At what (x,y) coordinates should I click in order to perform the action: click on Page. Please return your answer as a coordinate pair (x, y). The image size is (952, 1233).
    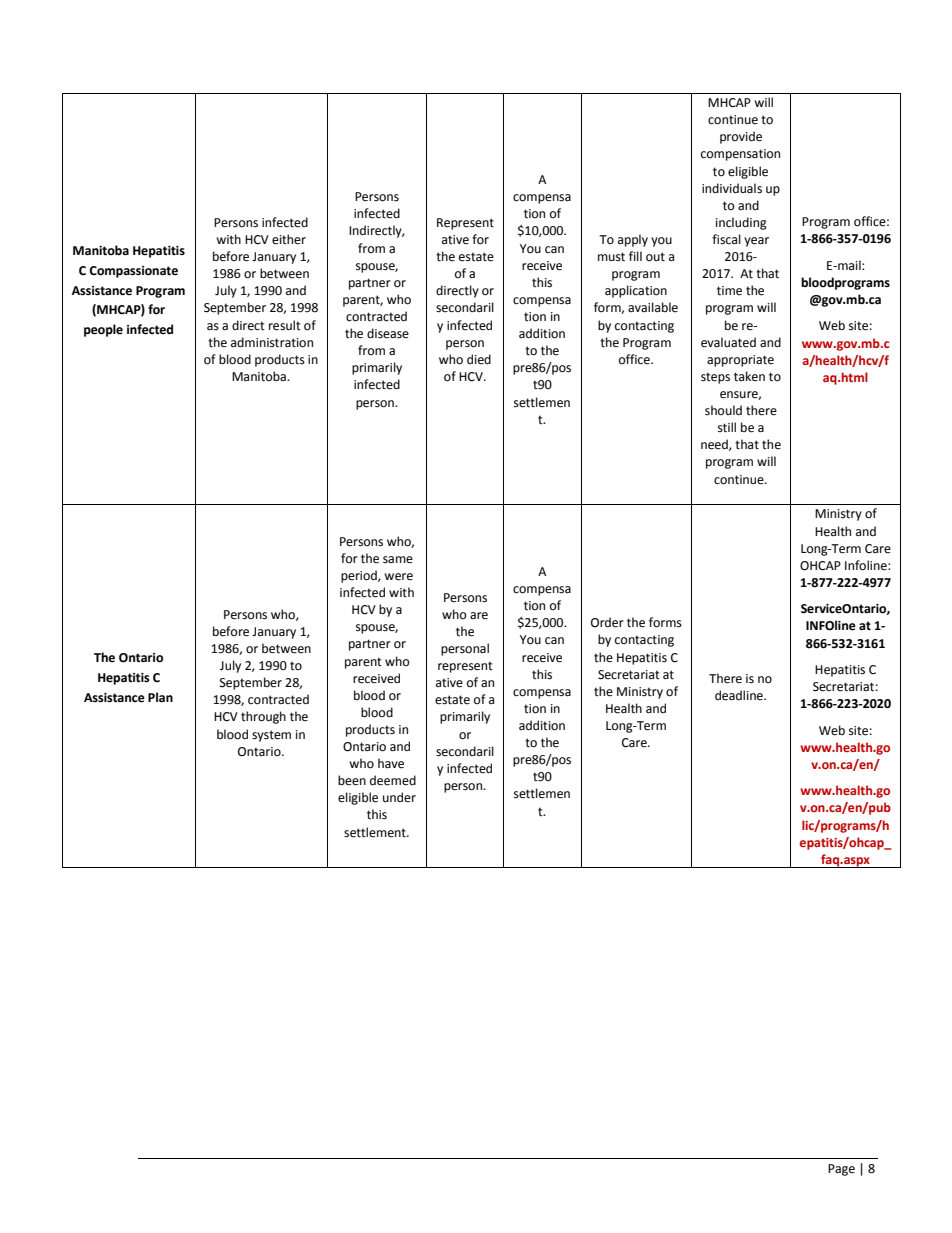
    Looking at the image, I should click on (841, 1170).
